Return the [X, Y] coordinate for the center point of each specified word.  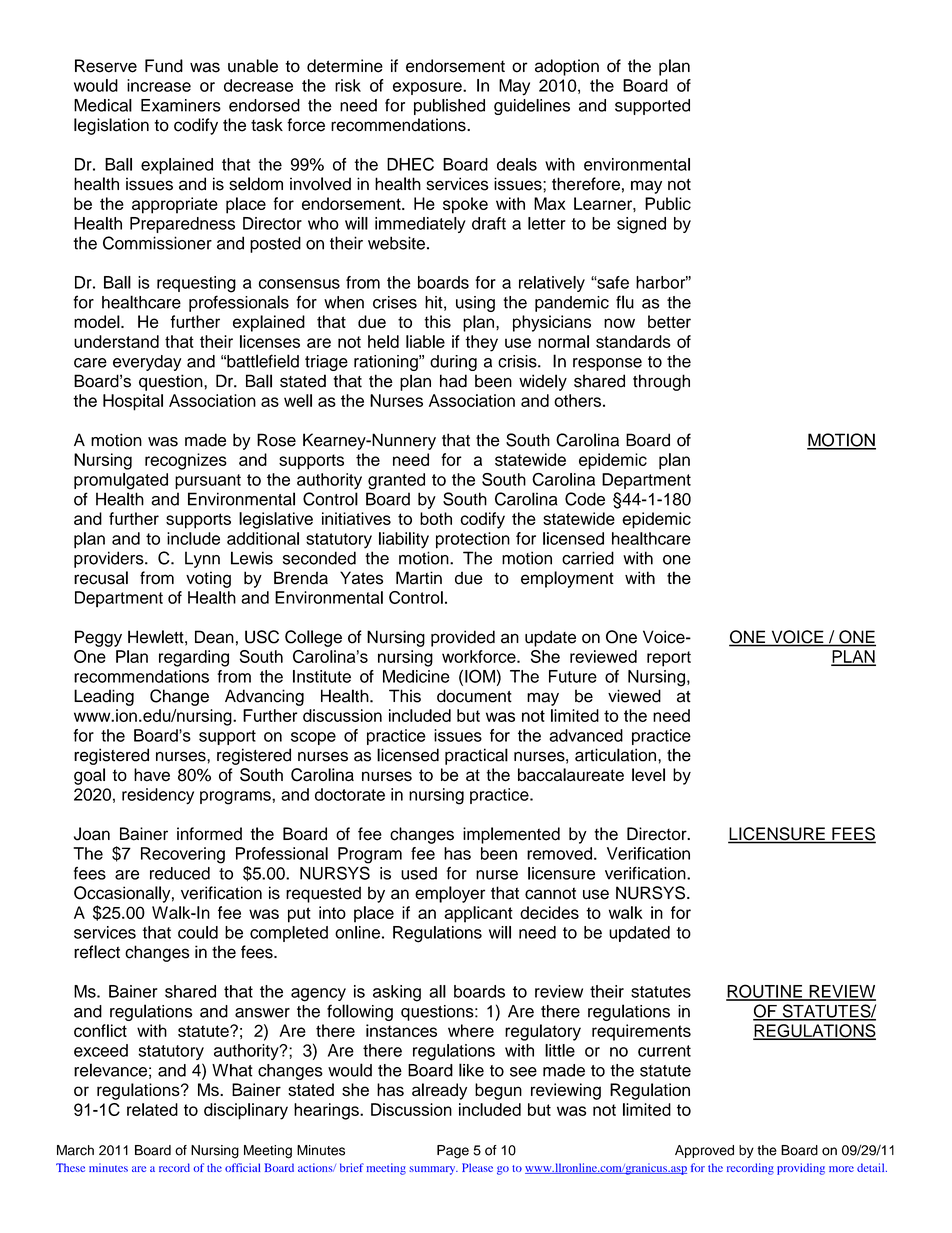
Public [668, 203]
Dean [214, 637]
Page [453, 1152]
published [449, 107]
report [669, 659]
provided [463, 638]
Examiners [181, 105]
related [152, 1109]
